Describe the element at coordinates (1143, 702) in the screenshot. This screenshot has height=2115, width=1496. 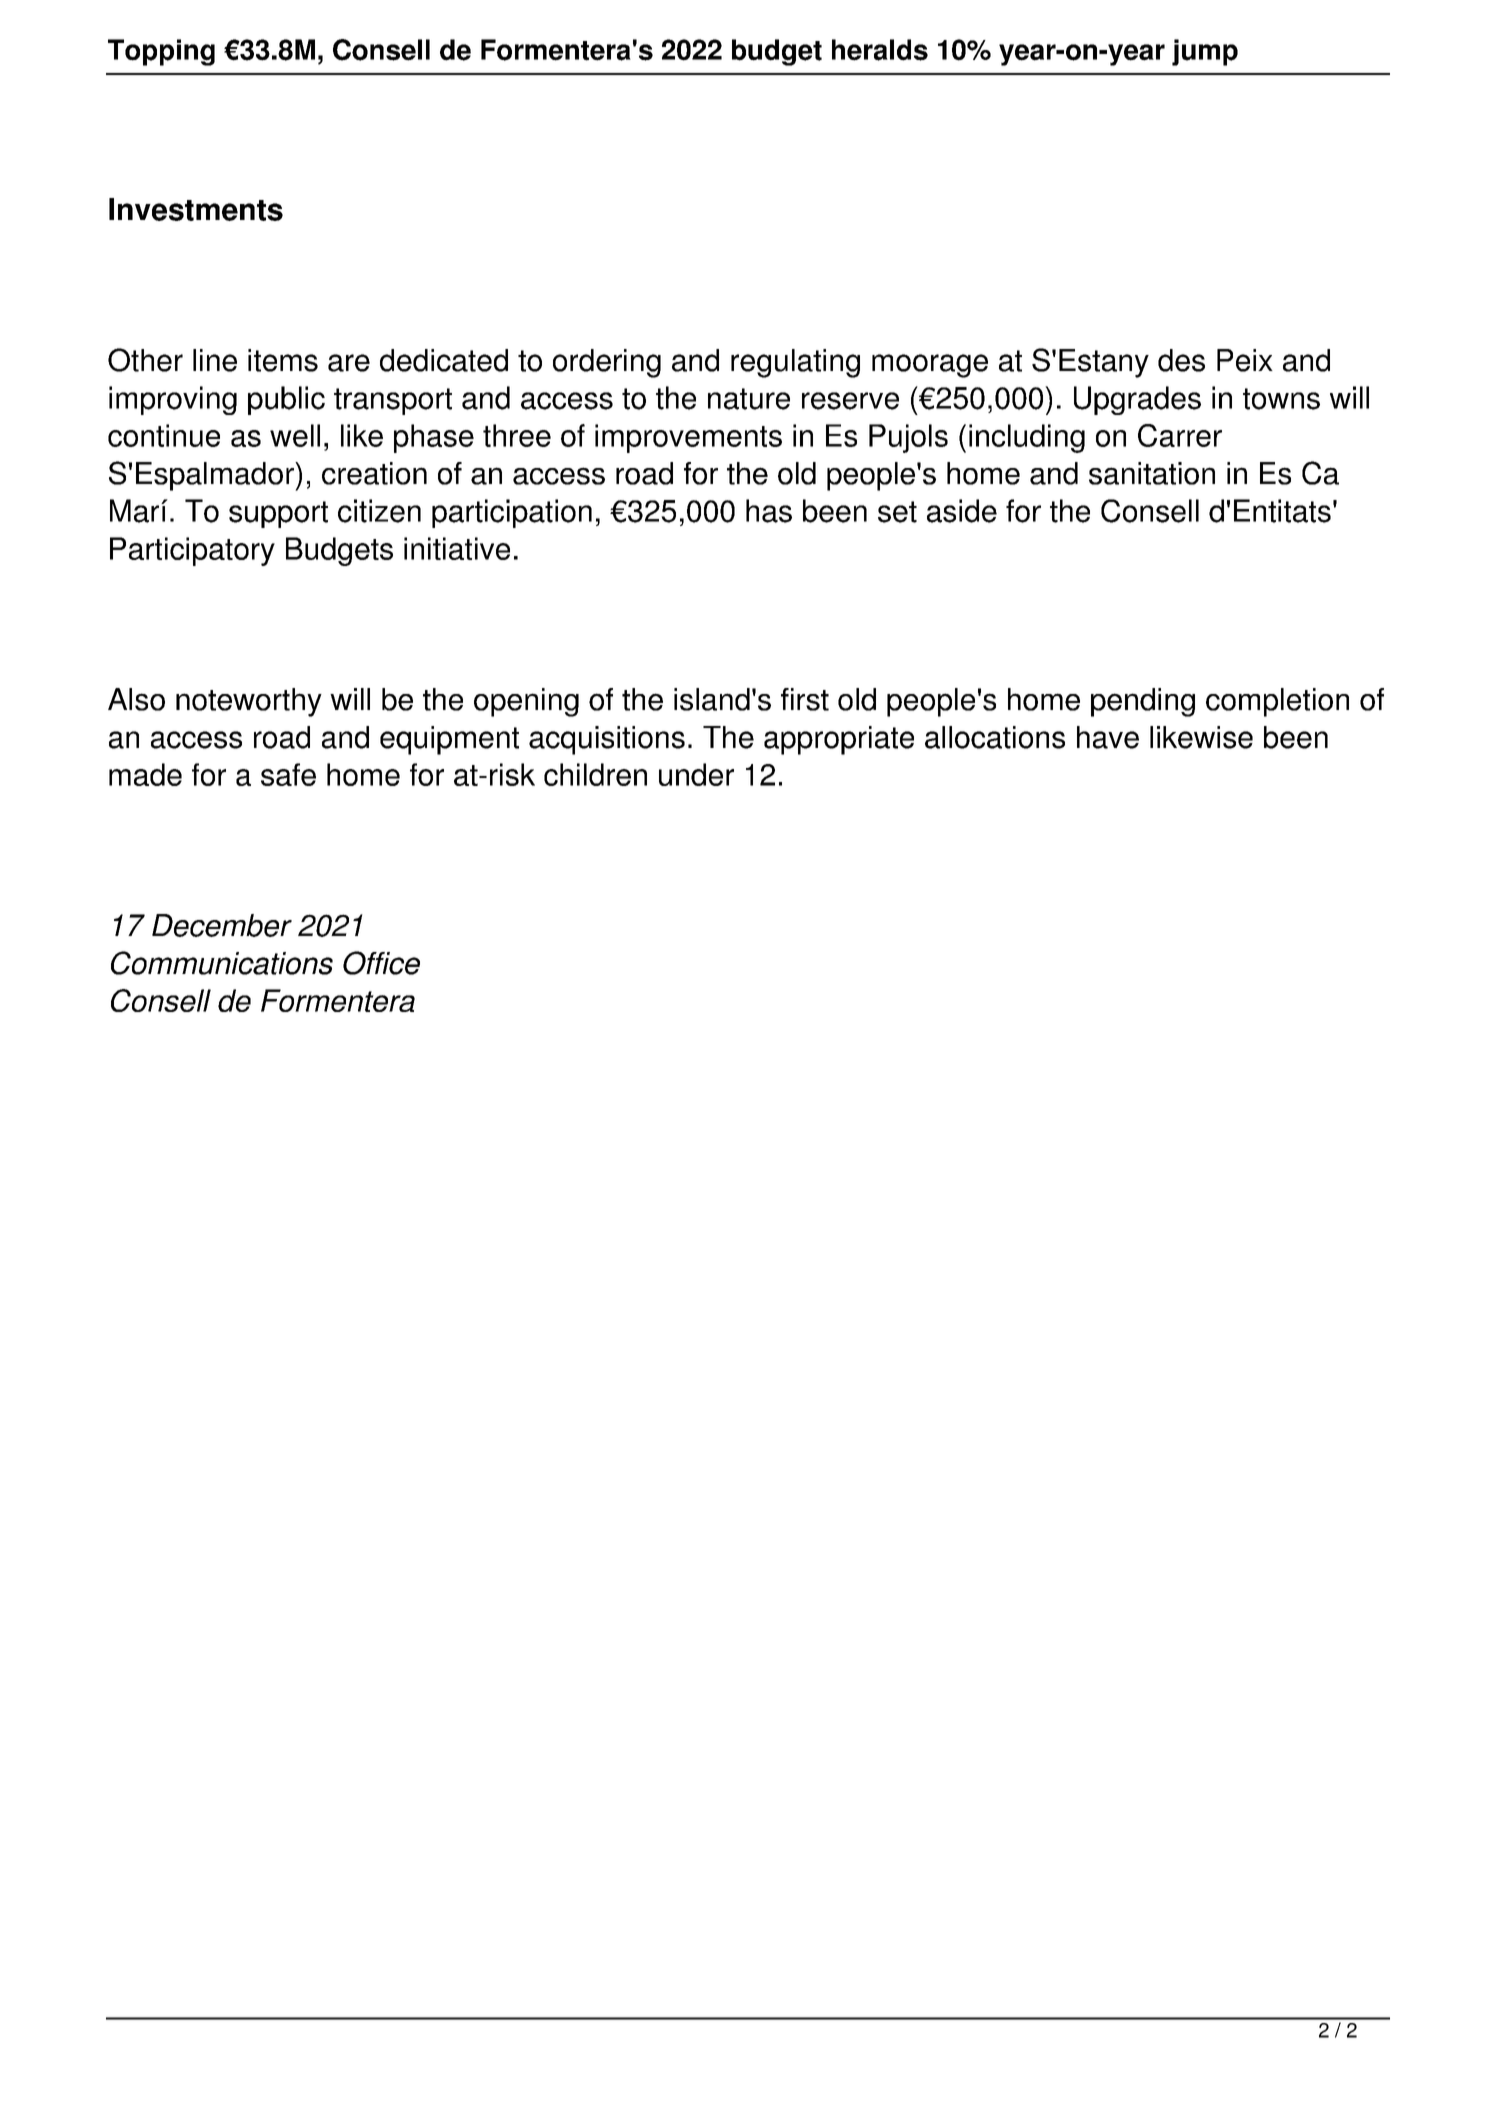
I see `pending` at that location.
